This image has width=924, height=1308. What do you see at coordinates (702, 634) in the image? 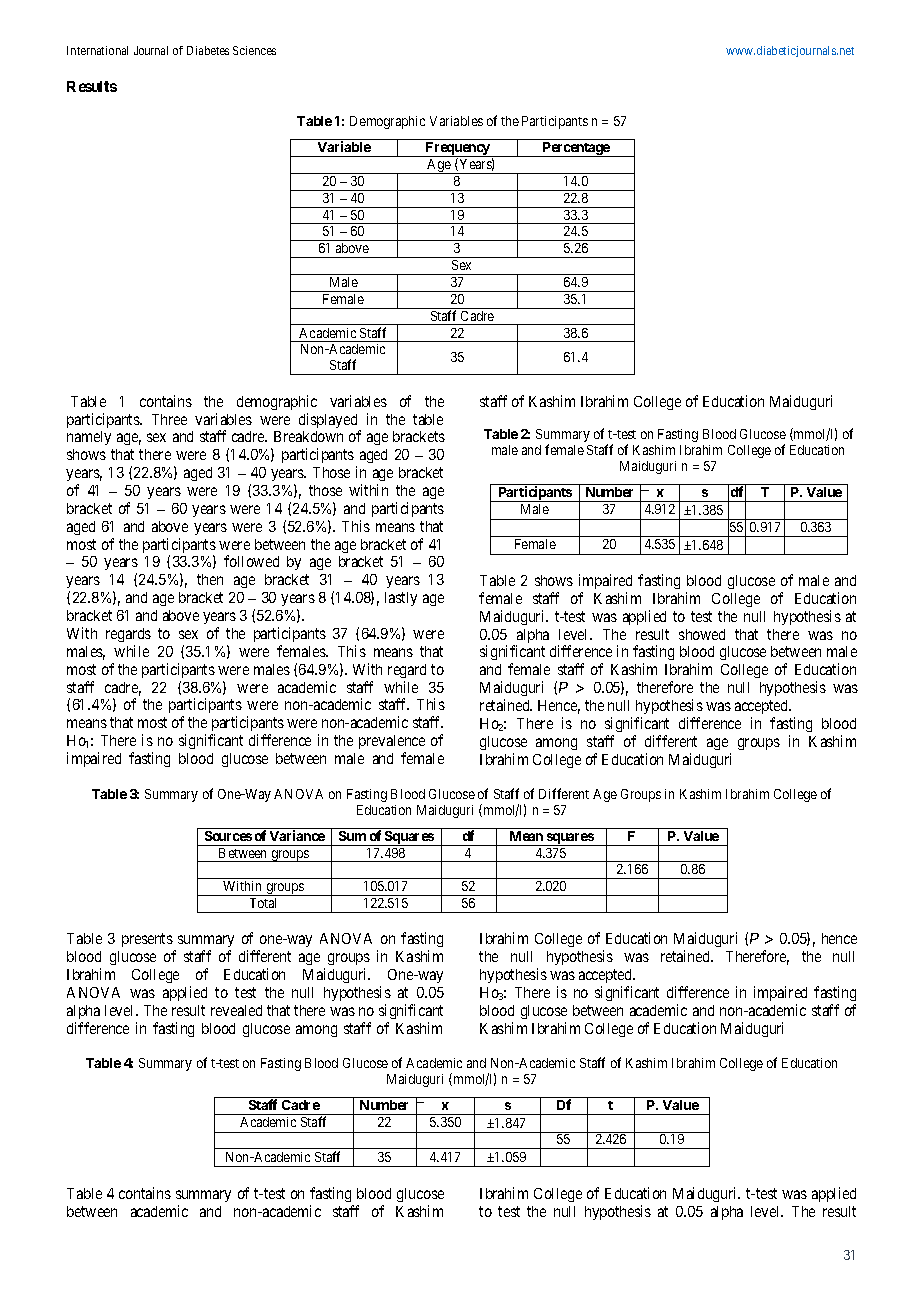
I see `showed` at bounding box center [702, 634].
